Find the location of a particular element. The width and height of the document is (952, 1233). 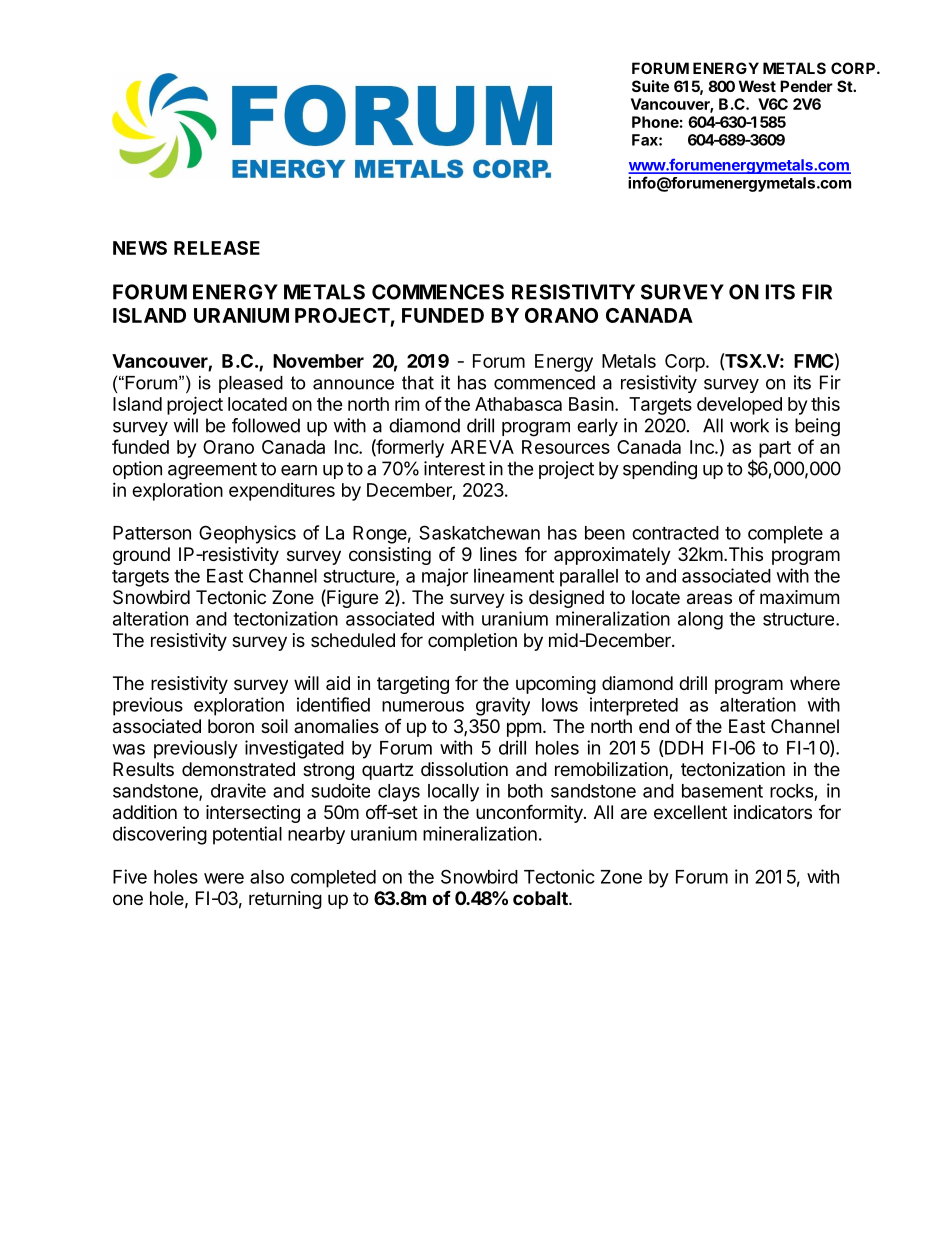

that is located at coordinates (418, 383).
